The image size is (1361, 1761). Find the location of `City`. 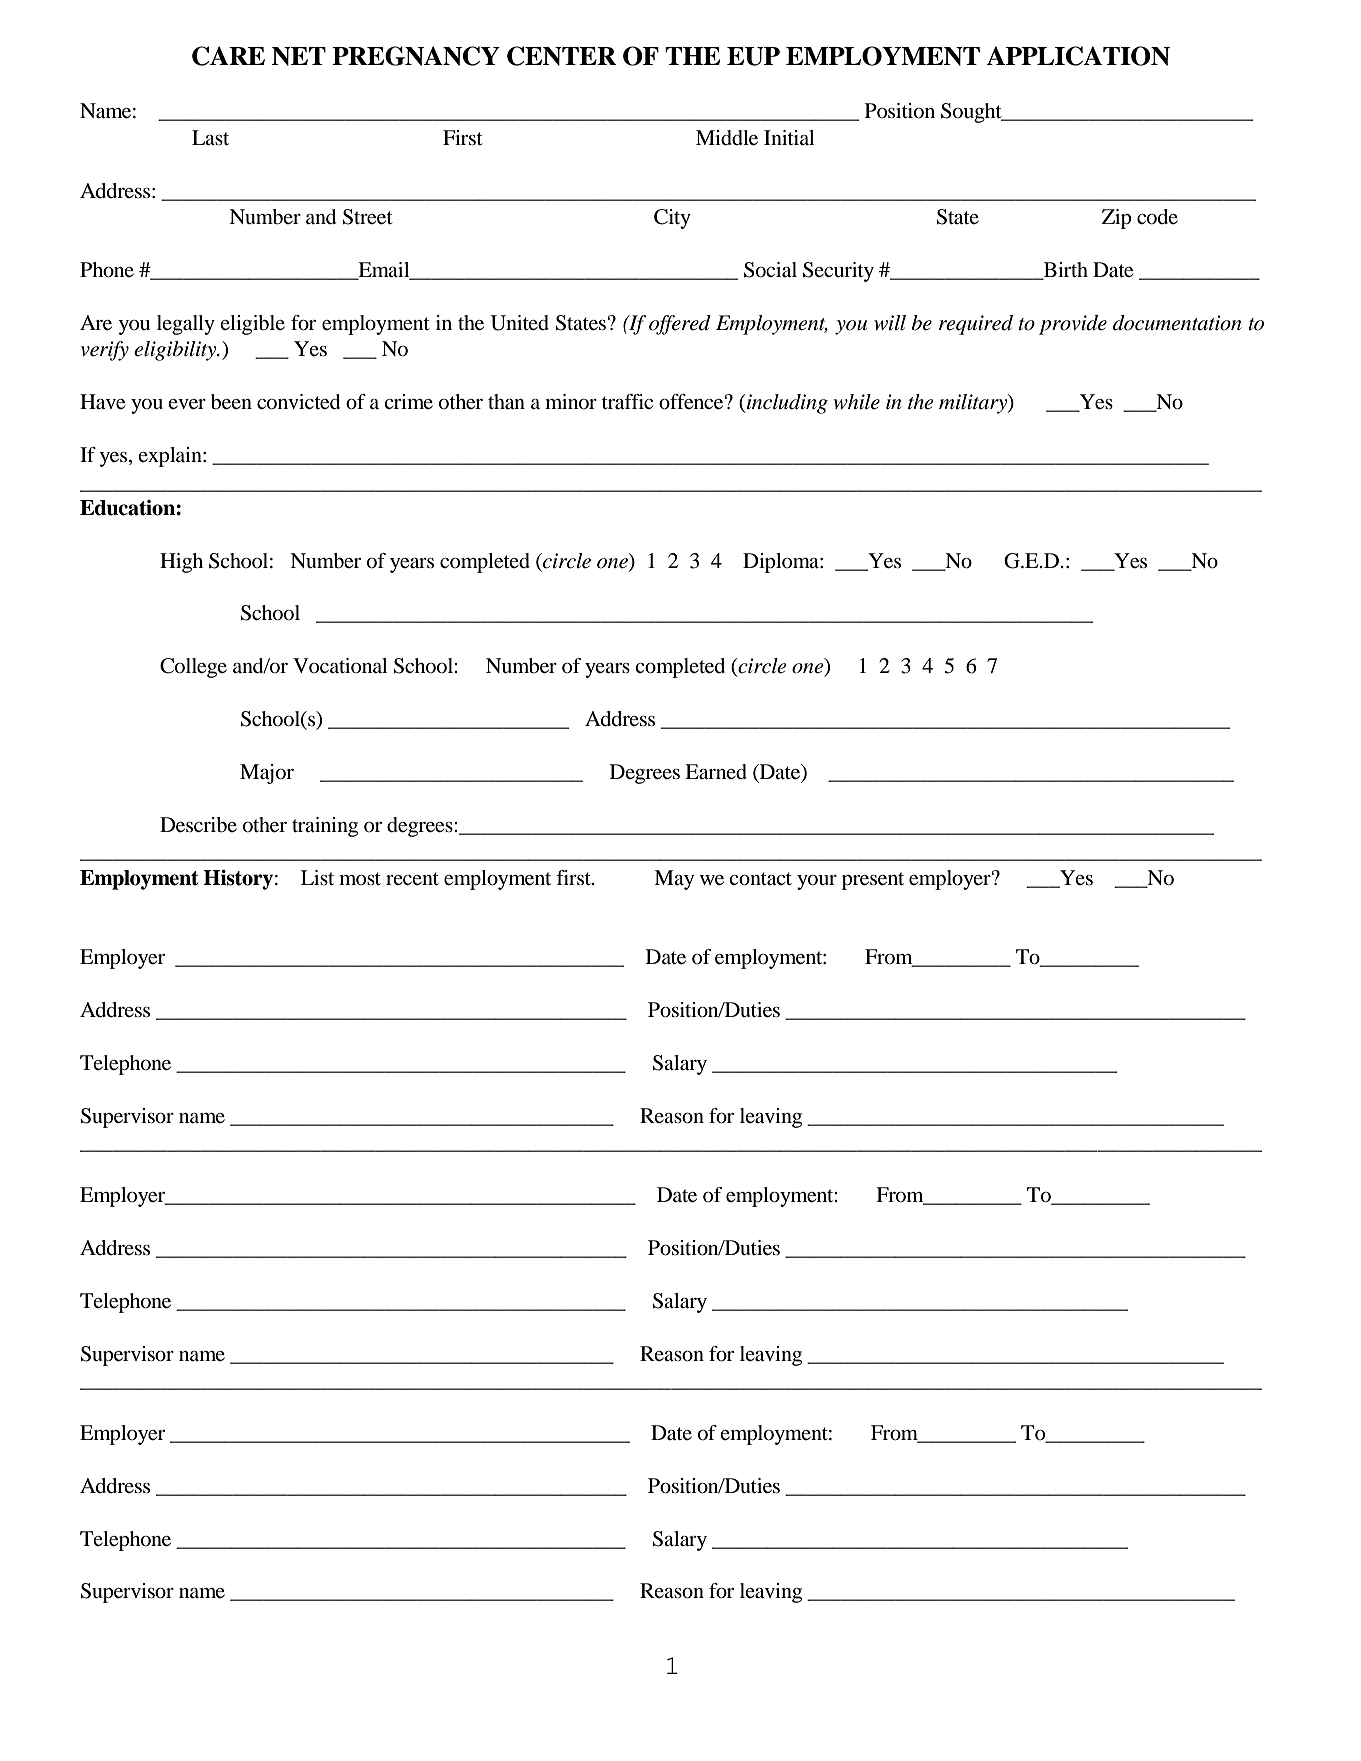

City is located at coordinates (672, 219).
